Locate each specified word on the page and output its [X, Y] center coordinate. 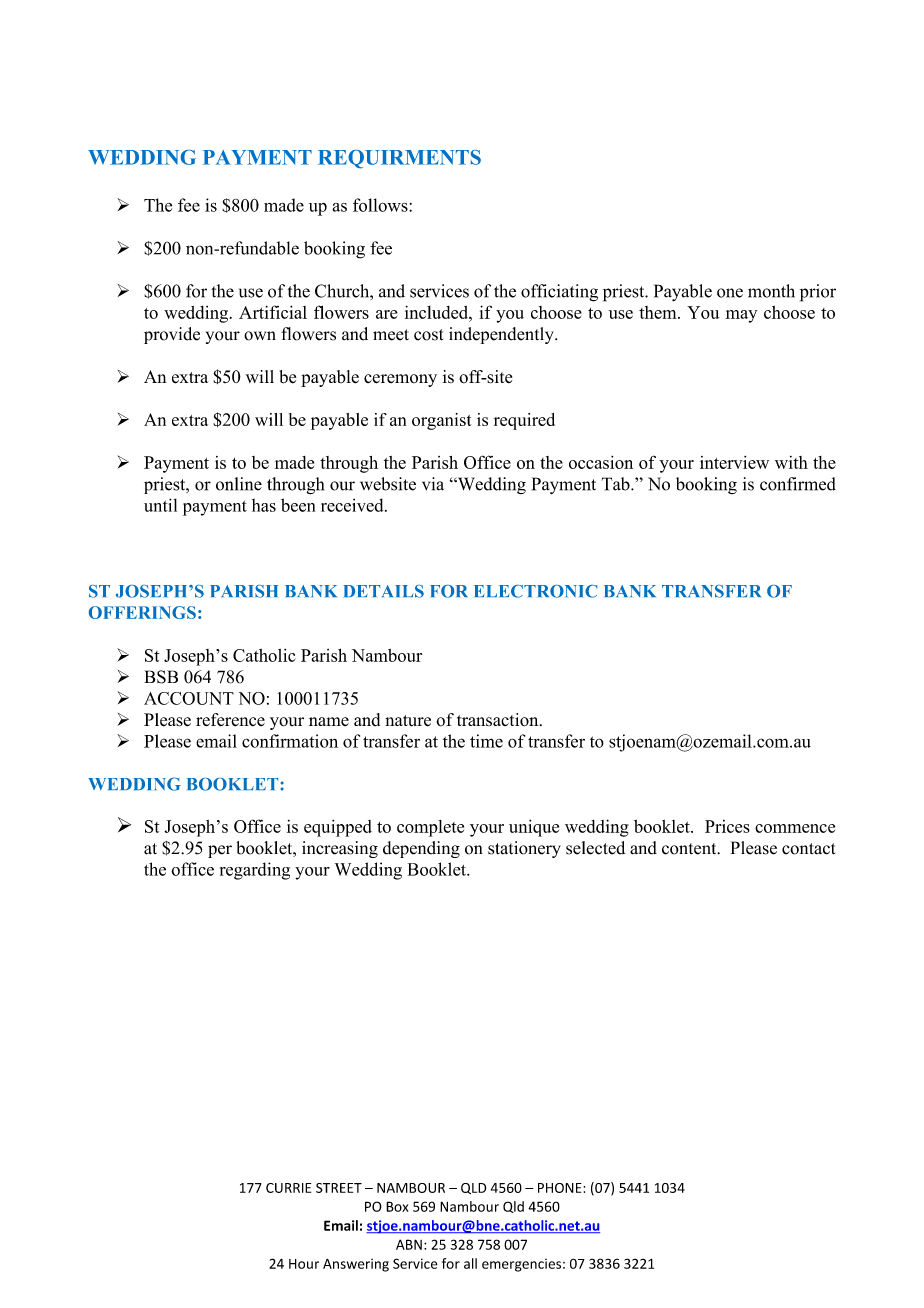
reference [230, 720]
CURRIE [288, 1188]
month [771, 291]
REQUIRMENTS [399, 159]
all [470, 1263]
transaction [499, 720]
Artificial [273, 312]
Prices [727, 826]
